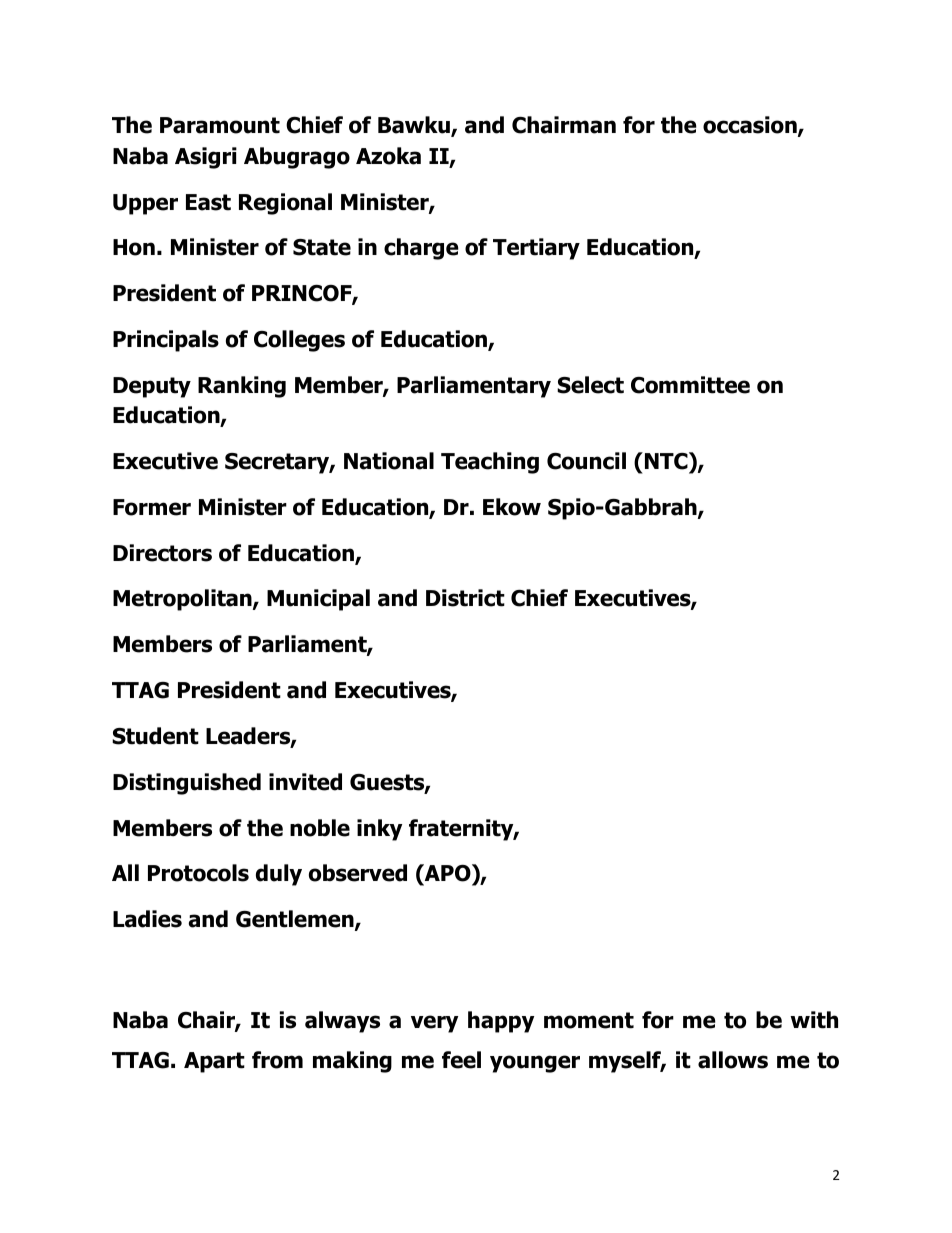 Image resolution: width=952 pixels, height=1233 pixels. I want to click on Teaching, so click(490, 463).
